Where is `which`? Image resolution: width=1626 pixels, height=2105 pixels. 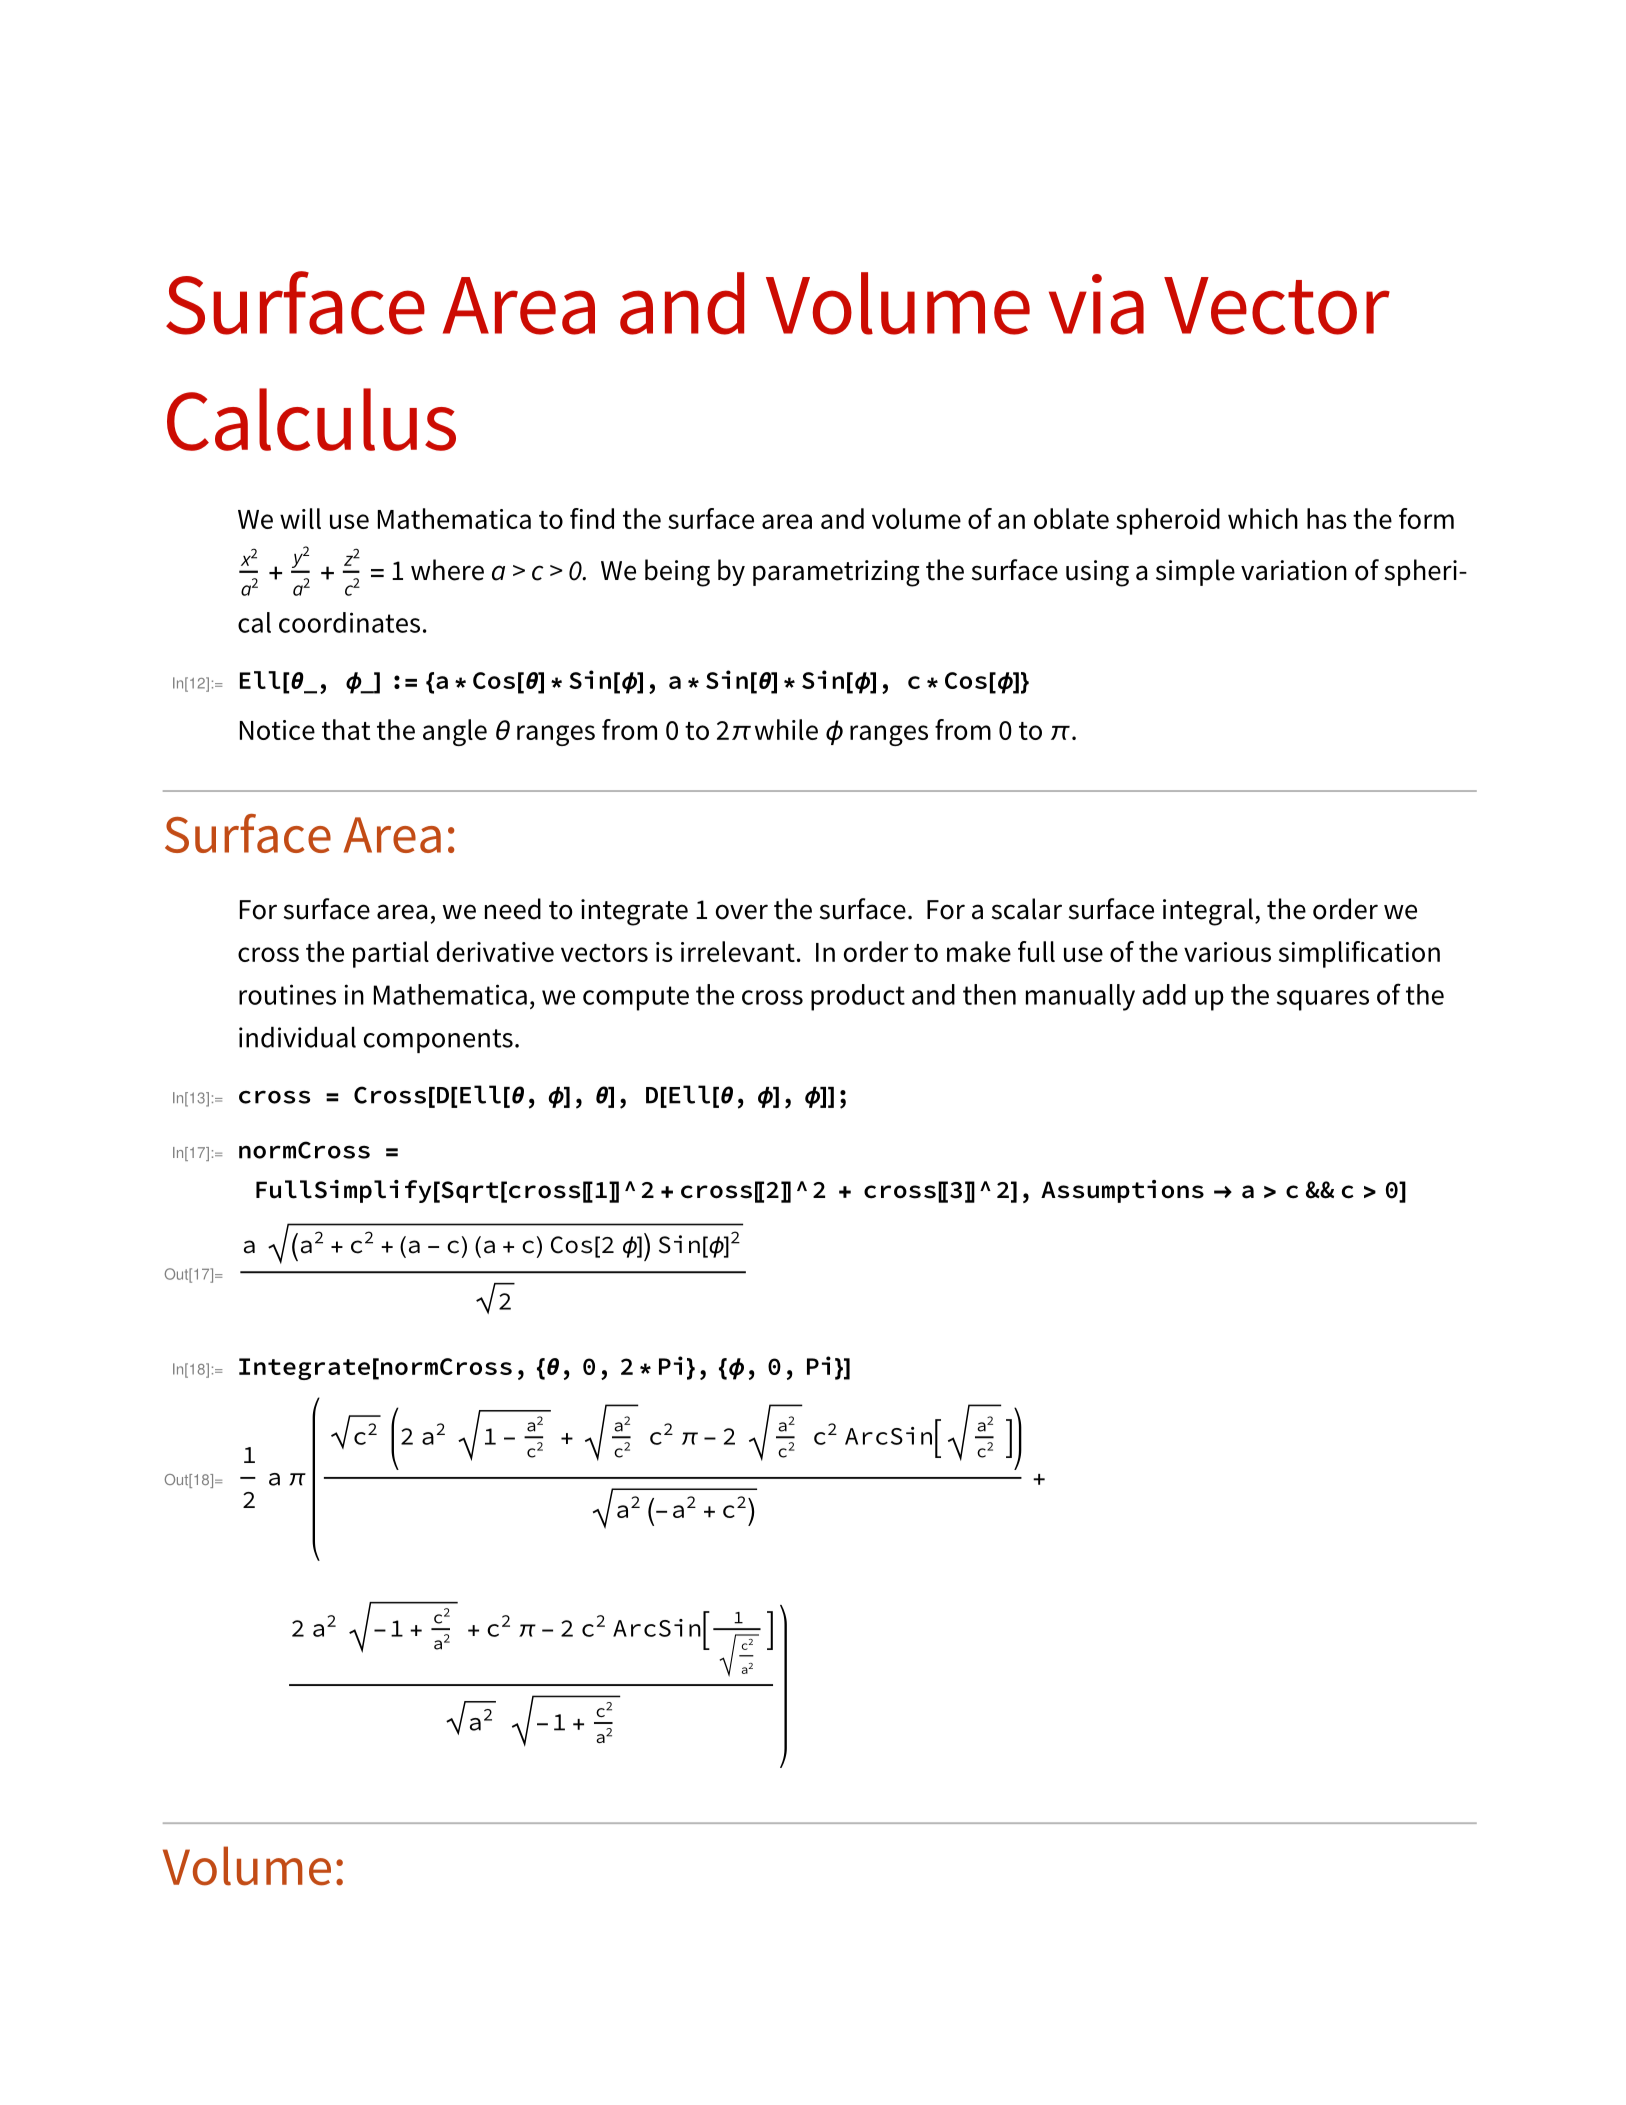
which is located at coordinates (1263, 518).
